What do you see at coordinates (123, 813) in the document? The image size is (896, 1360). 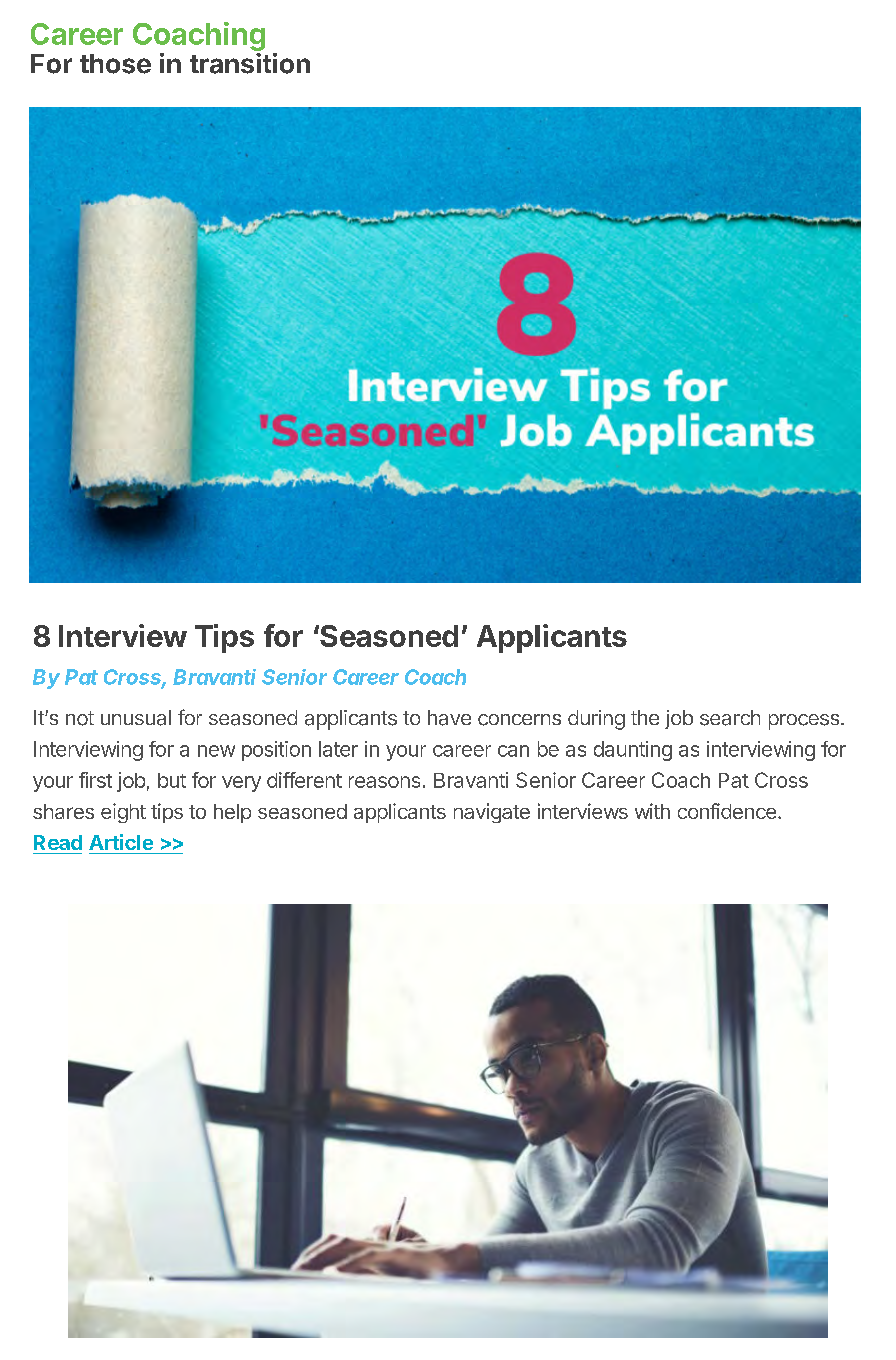 I see `eight` at bounding box center [123, 813].
